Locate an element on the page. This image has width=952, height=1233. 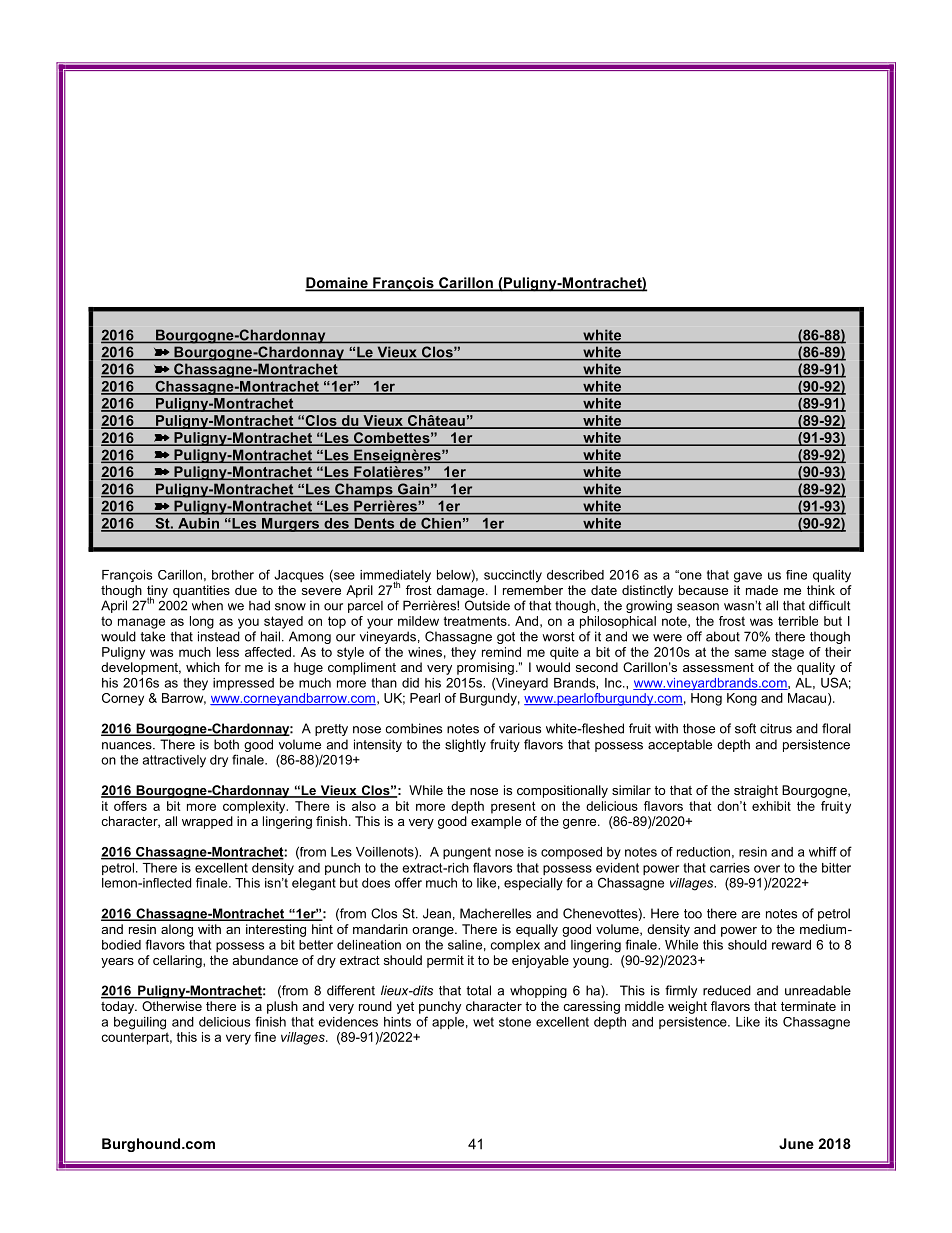
beguiling is located at coordinates (140, 1023).
